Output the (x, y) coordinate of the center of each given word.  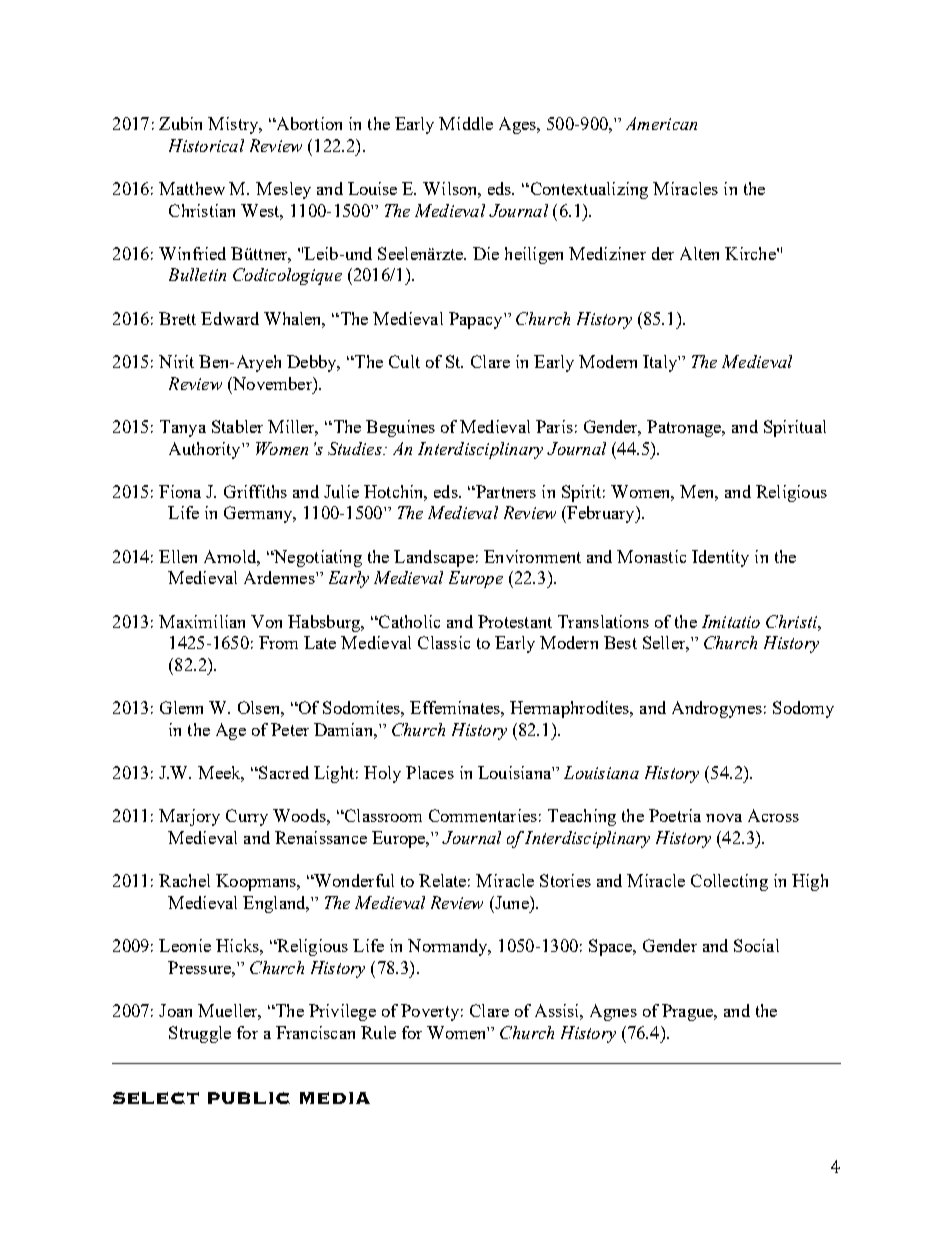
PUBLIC (249, 1098)
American (661, 123)
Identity (720, 558)
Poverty (430, 1012)
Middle (466, 123)
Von (266, 621)
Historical (206, 145)
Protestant (515, 621)
